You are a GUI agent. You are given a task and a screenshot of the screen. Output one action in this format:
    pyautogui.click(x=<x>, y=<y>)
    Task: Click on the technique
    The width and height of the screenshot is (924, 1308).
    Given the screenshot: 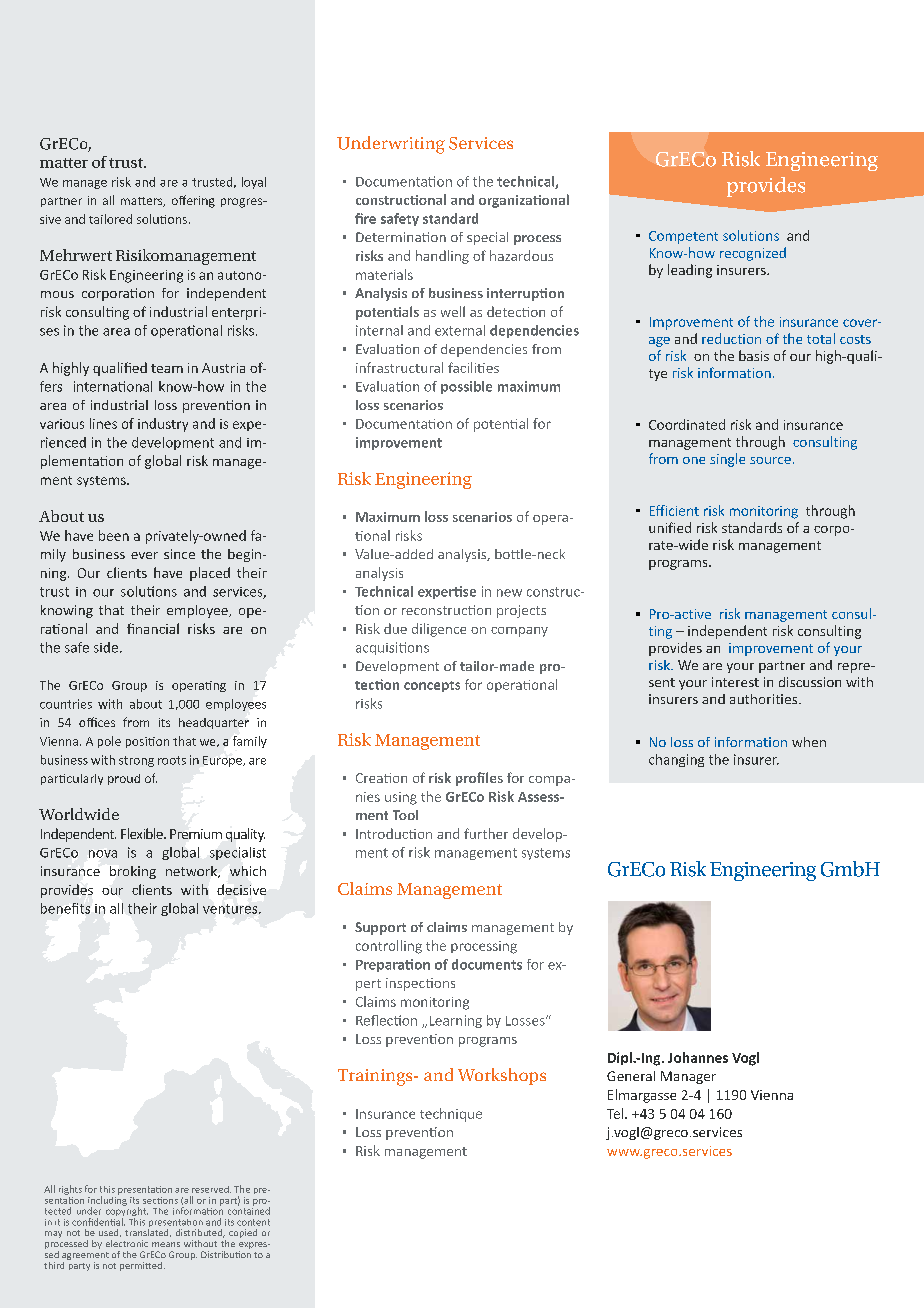 What is the action you would take?
    pyautogui.click(x=451, y=1115)
